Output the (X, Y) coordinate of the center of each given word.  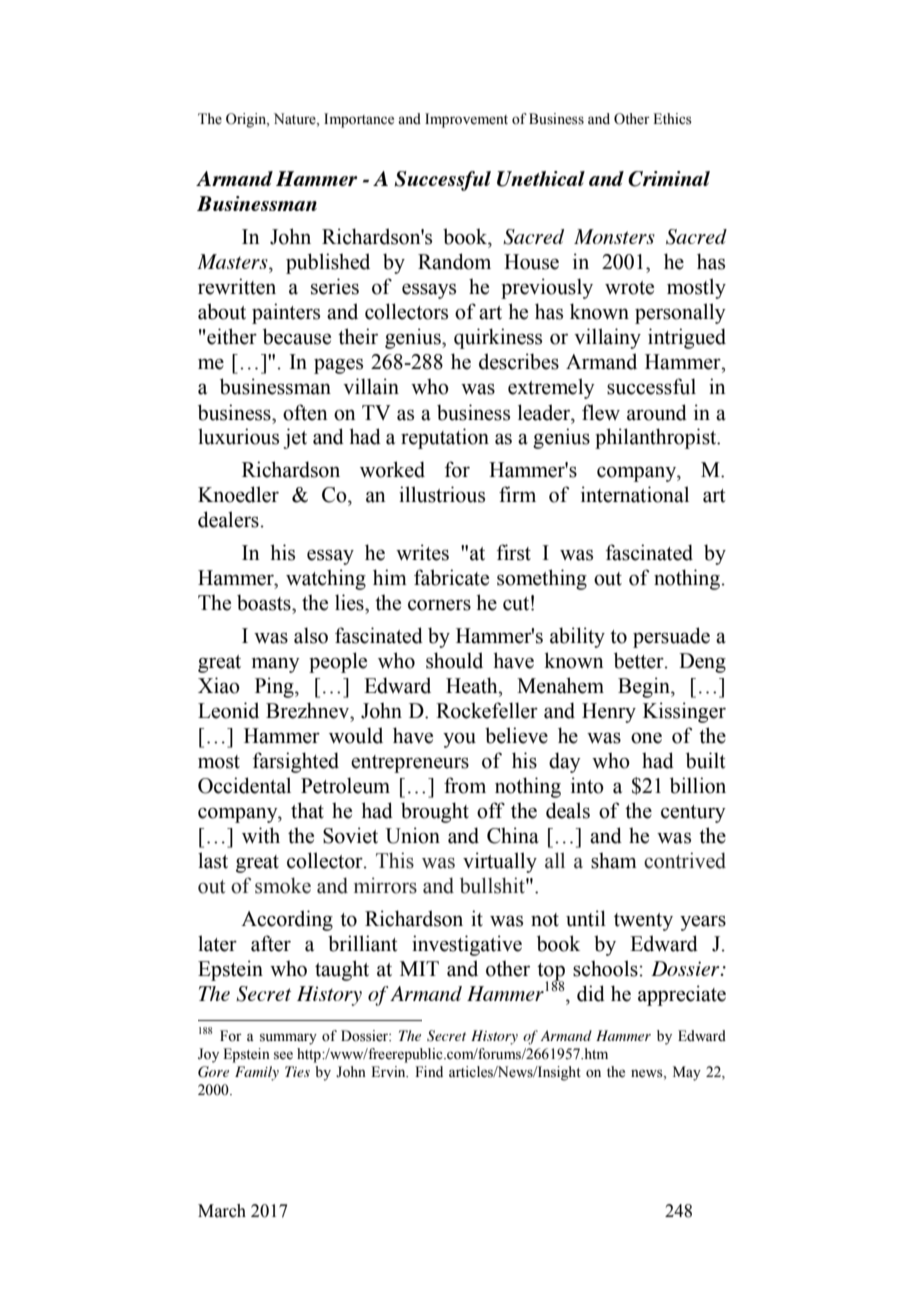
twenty (643, 922)
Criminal (669, 179)
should (454, 660)
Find (429, 1071)
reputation (445, 438)
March (222, 1211)
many (276, 665)
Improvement (466, 120)
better (640, 660)
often (305, 412)
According (287, 920)
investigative (467, 945)
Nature (296, 119)
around (657, 412)
